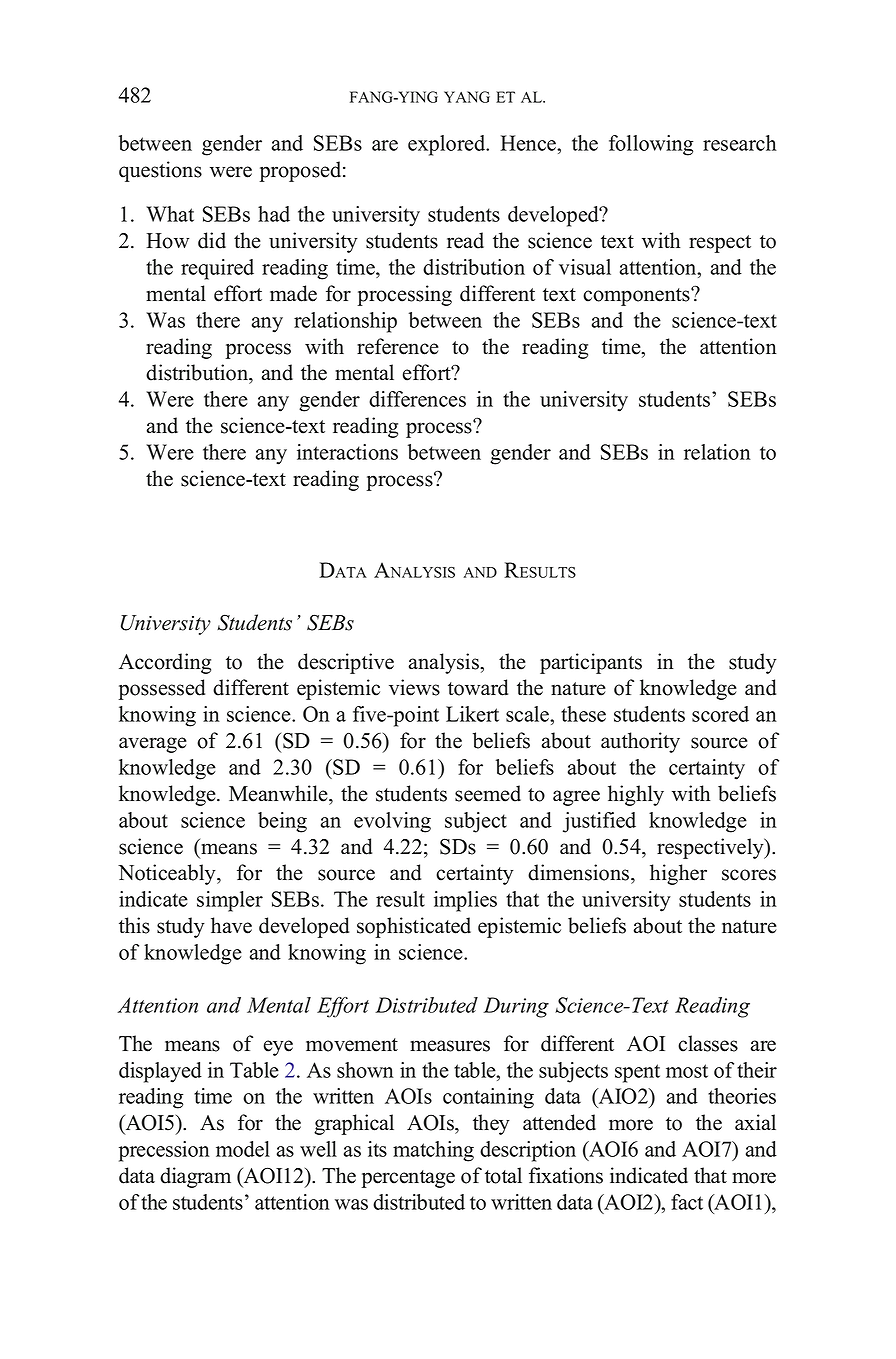 The width and height of the image is (896, 1359). Describe the element at coordinates (472, 714) in the image. I see `Likert` at that location.
